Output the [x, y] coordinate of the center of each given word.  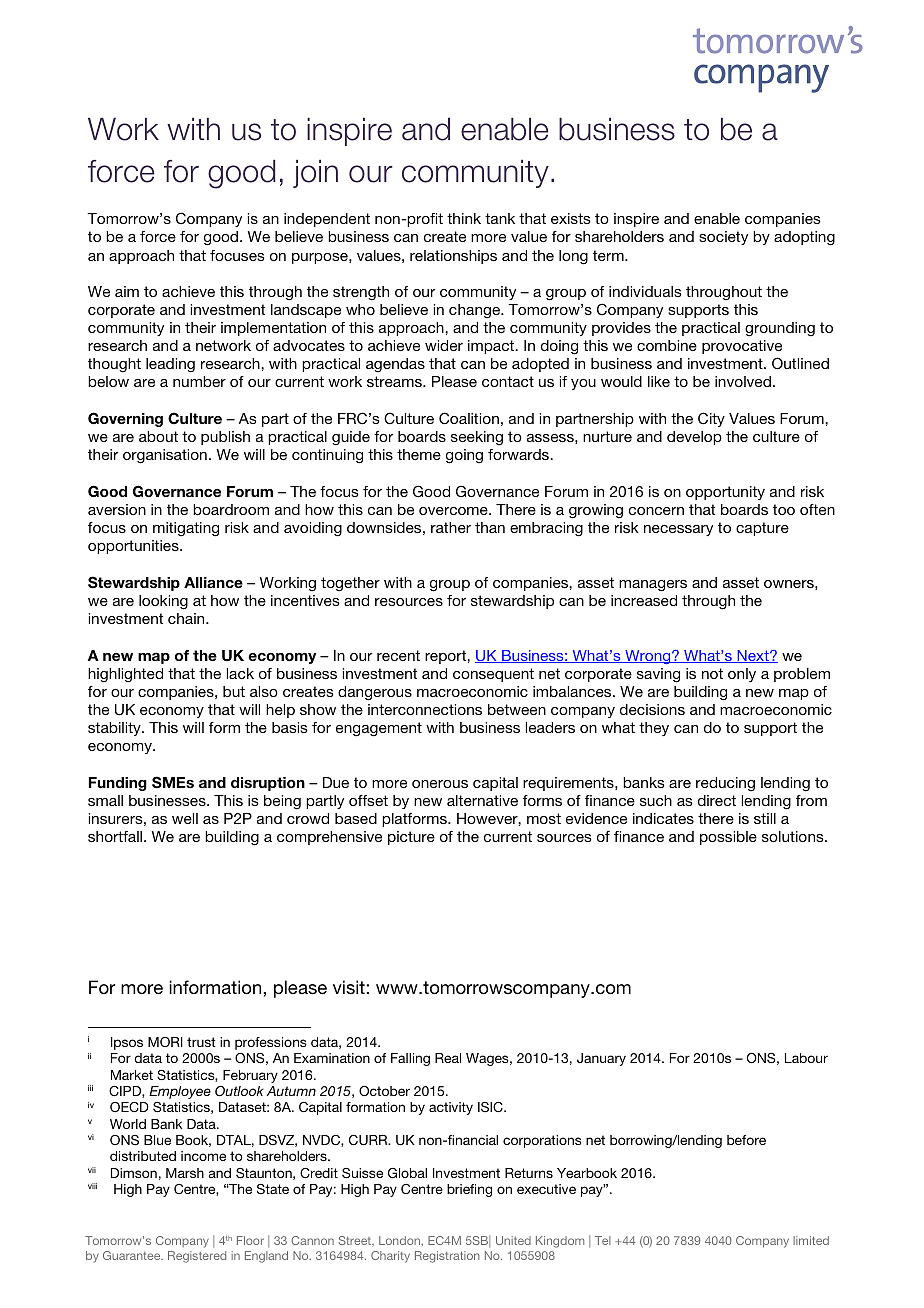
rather [451, 527]
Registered [197, 1257]
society [723, 238]
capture [762, 529]
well [185, 818]
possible [728, 838]
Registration [447, 1257]
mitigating [186, 529]
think [464, 218]
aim [127, 291]
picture [411, 838]
